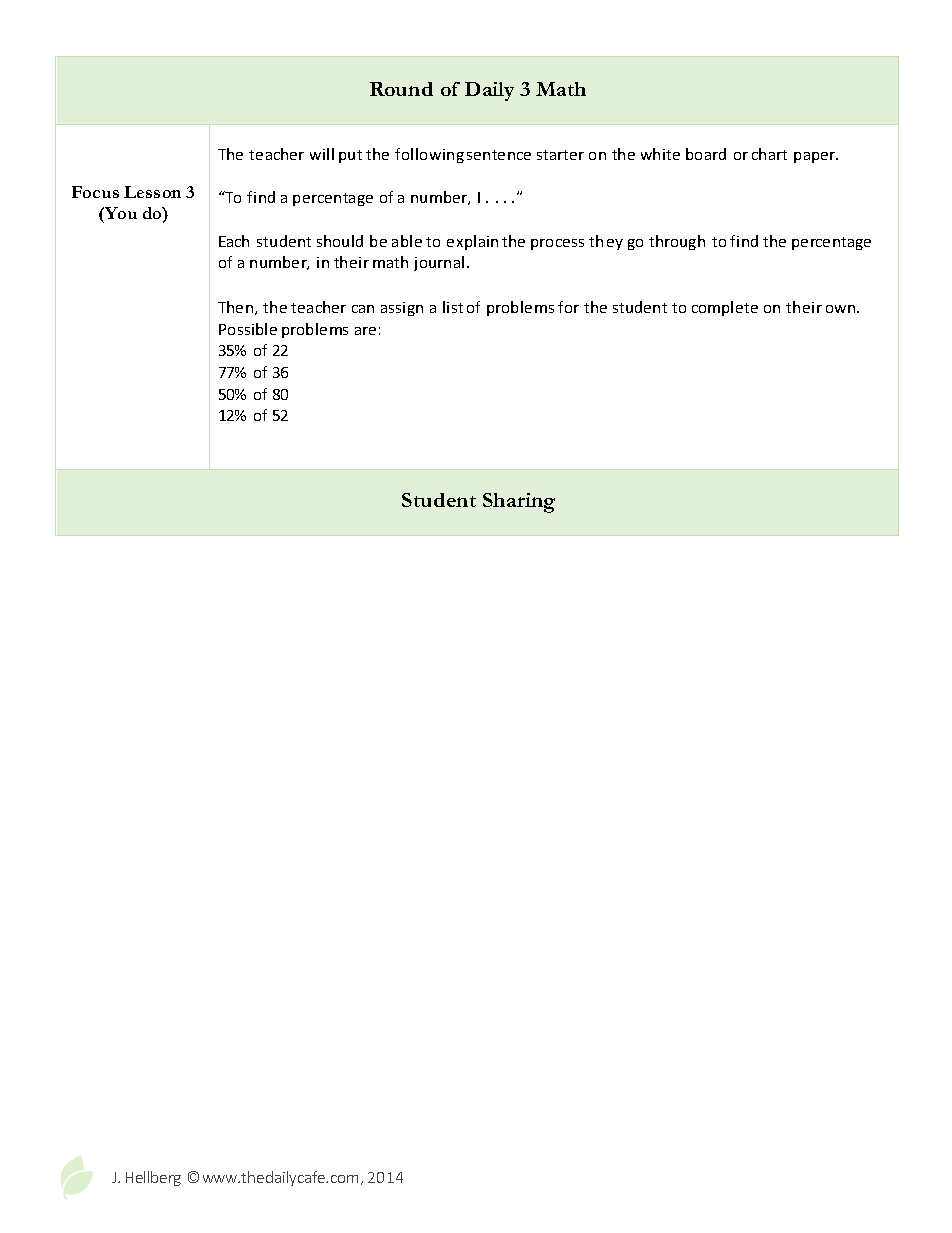 The image size is (952, 1233). I want to click on Round, so click(401, 89).
